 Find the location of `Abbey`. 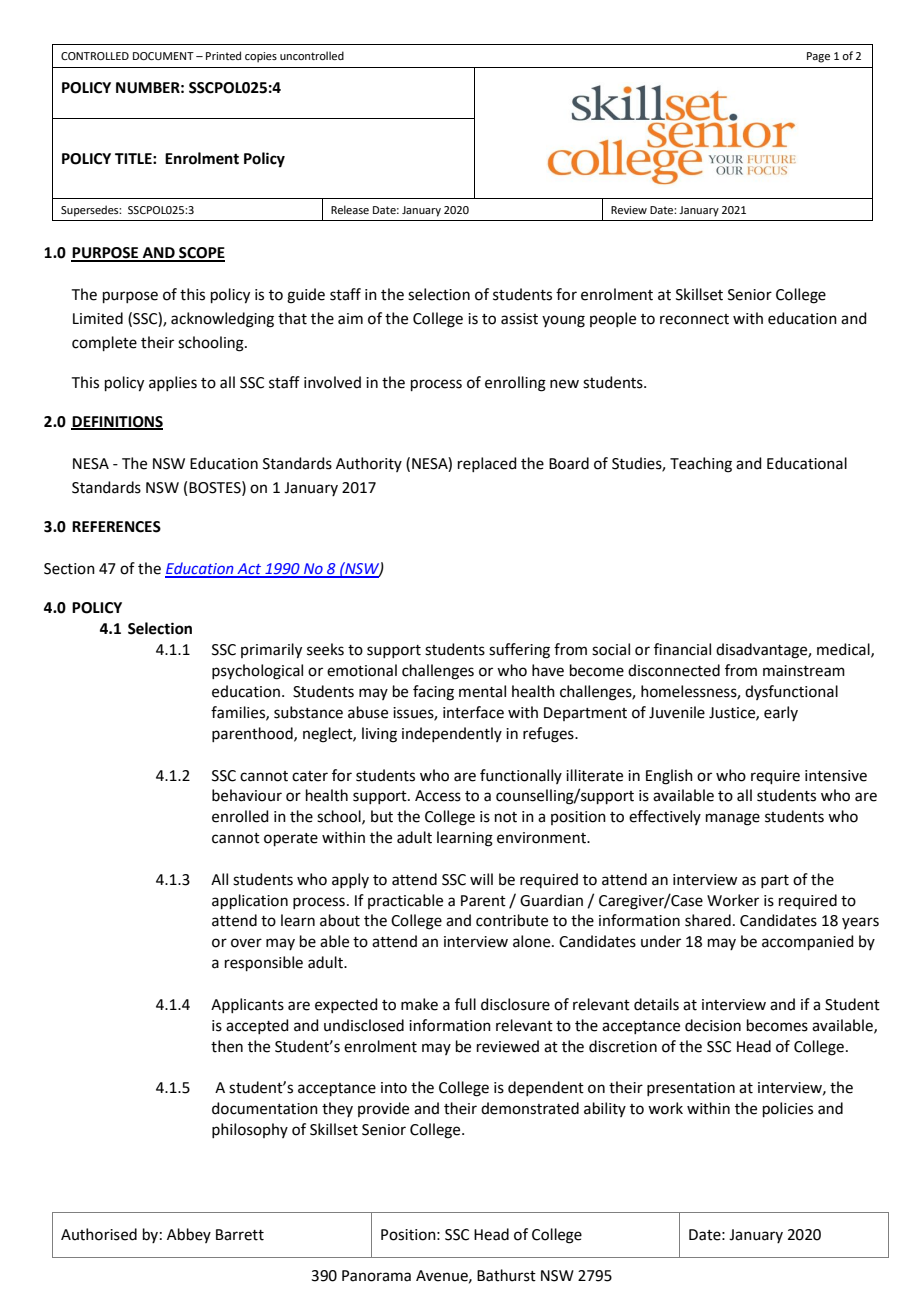

Abbey is located at coordinates (189, 1235).
